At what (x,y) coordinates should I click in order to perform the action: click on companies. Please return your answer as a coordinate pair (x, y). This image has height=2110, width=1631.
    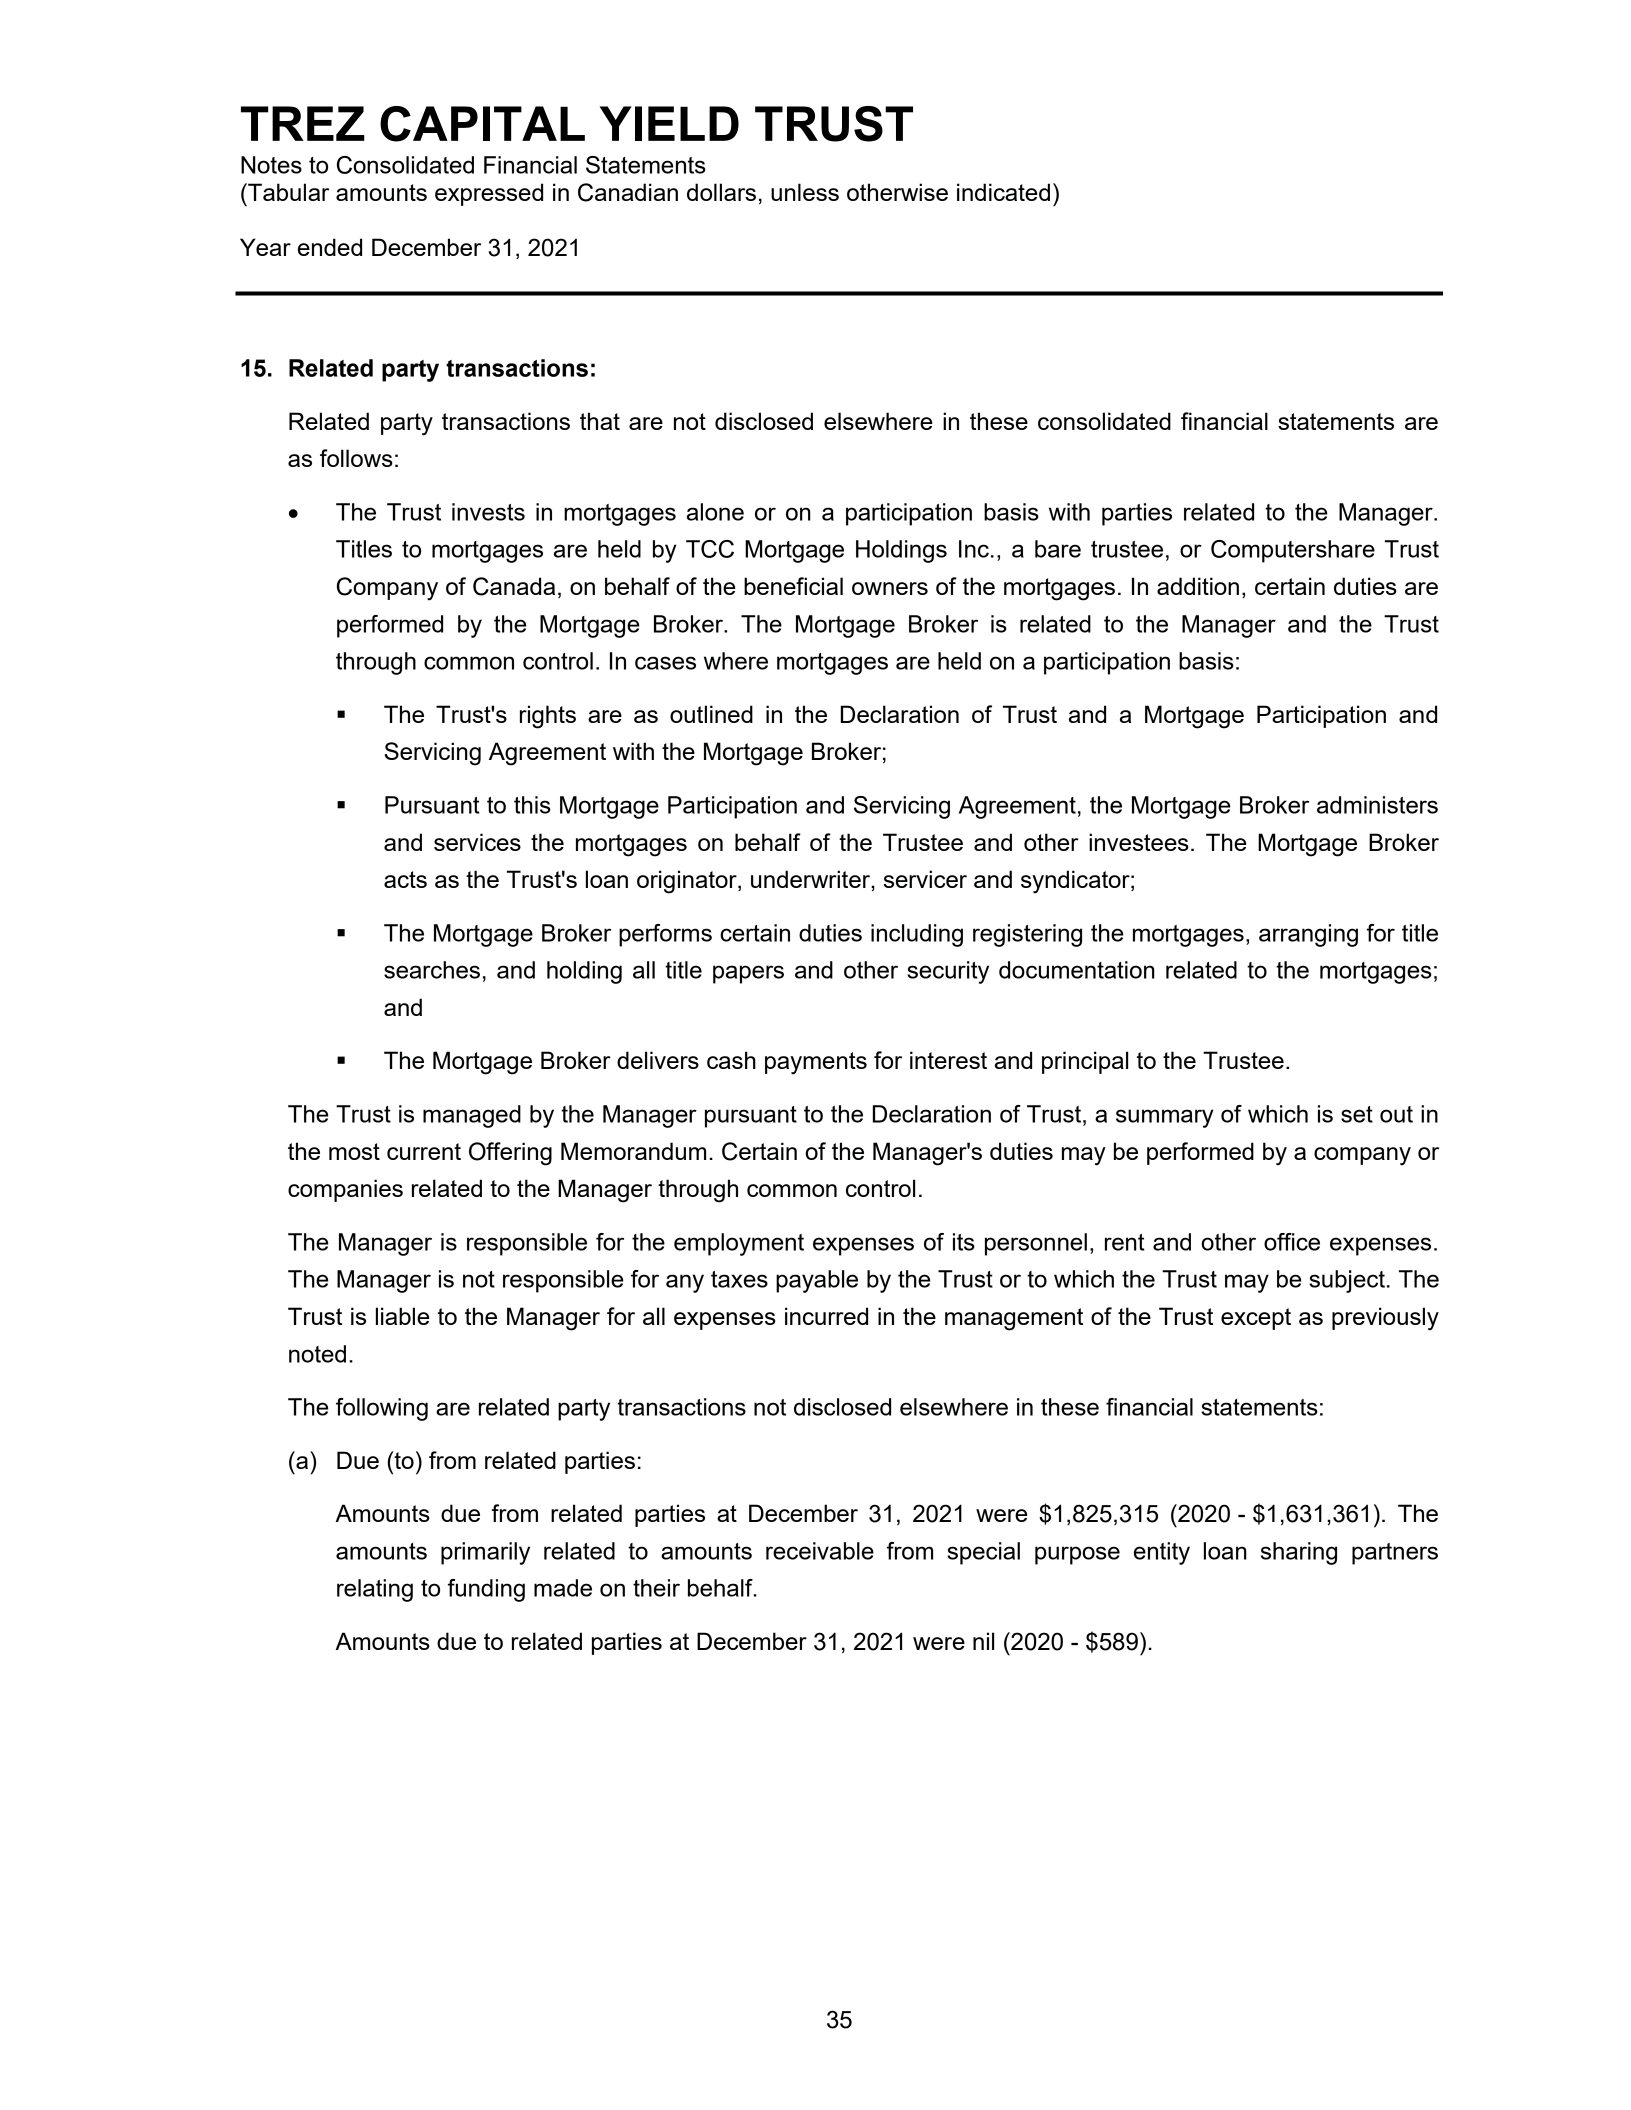
    Looking at the image, I should click on (345, 1190).
